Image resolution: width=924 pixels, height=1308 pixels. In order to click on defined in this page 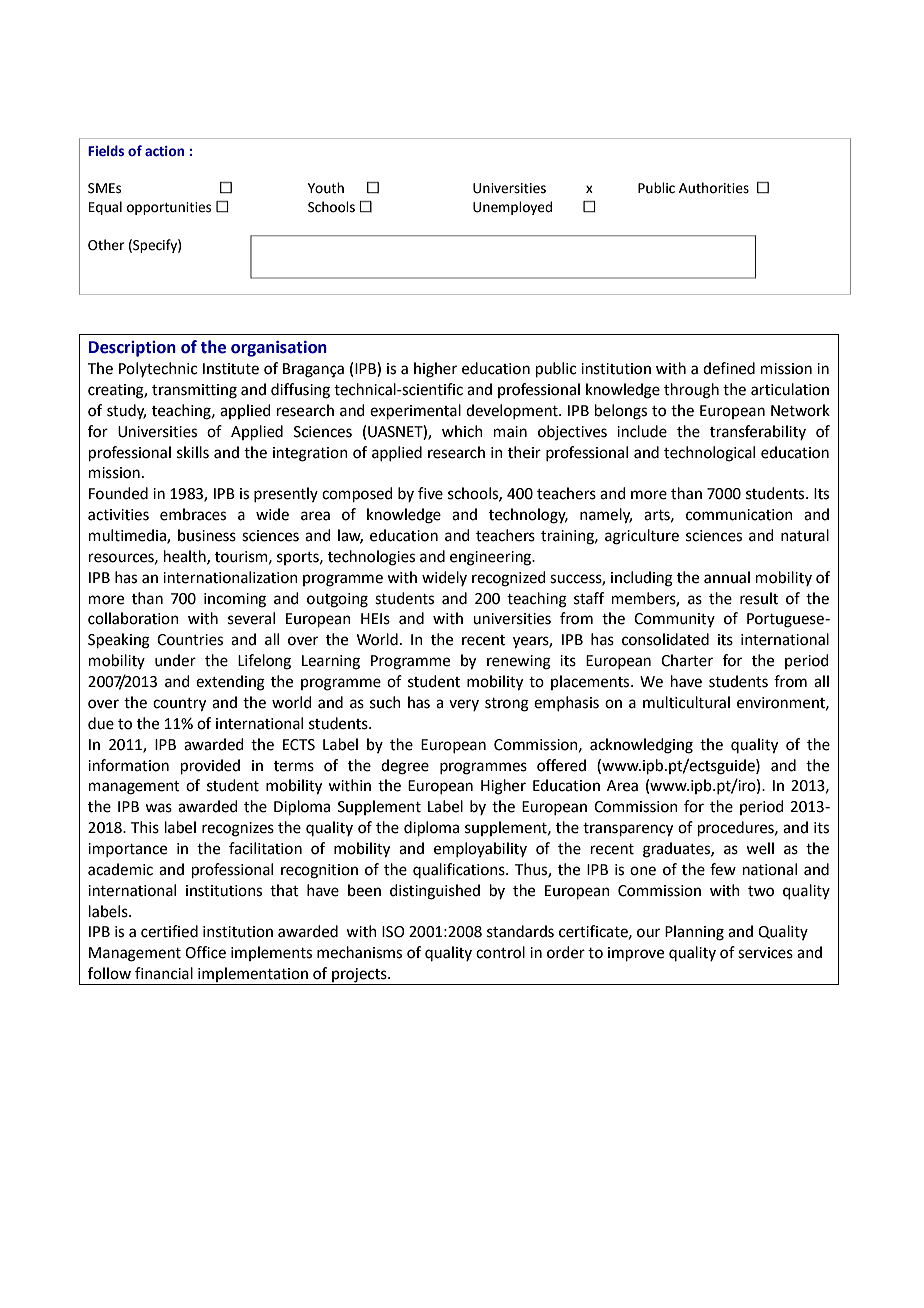, I will do `click(729, 368)`.
